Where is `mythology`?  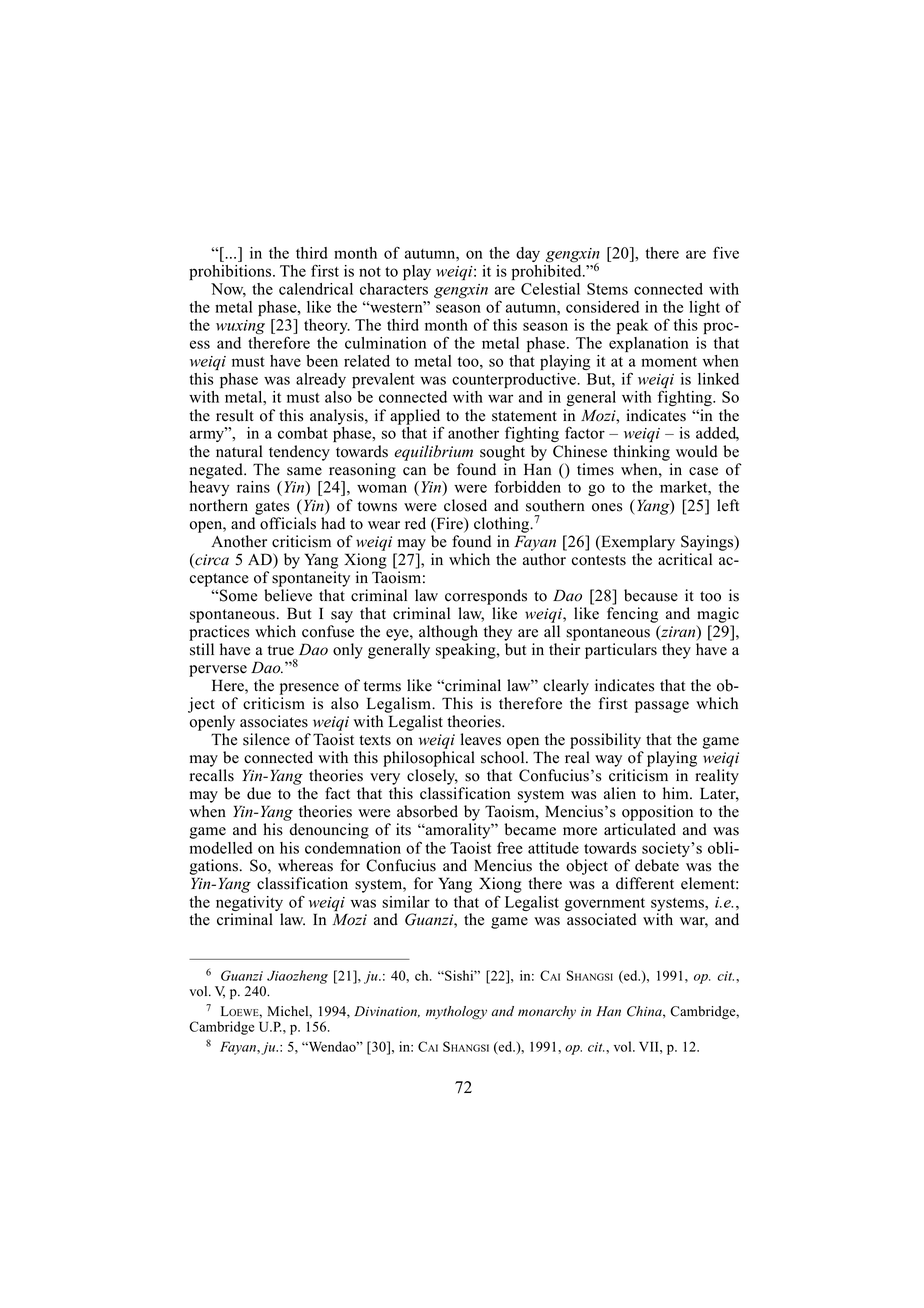
mythology is located at coordinates (456, 1013).
